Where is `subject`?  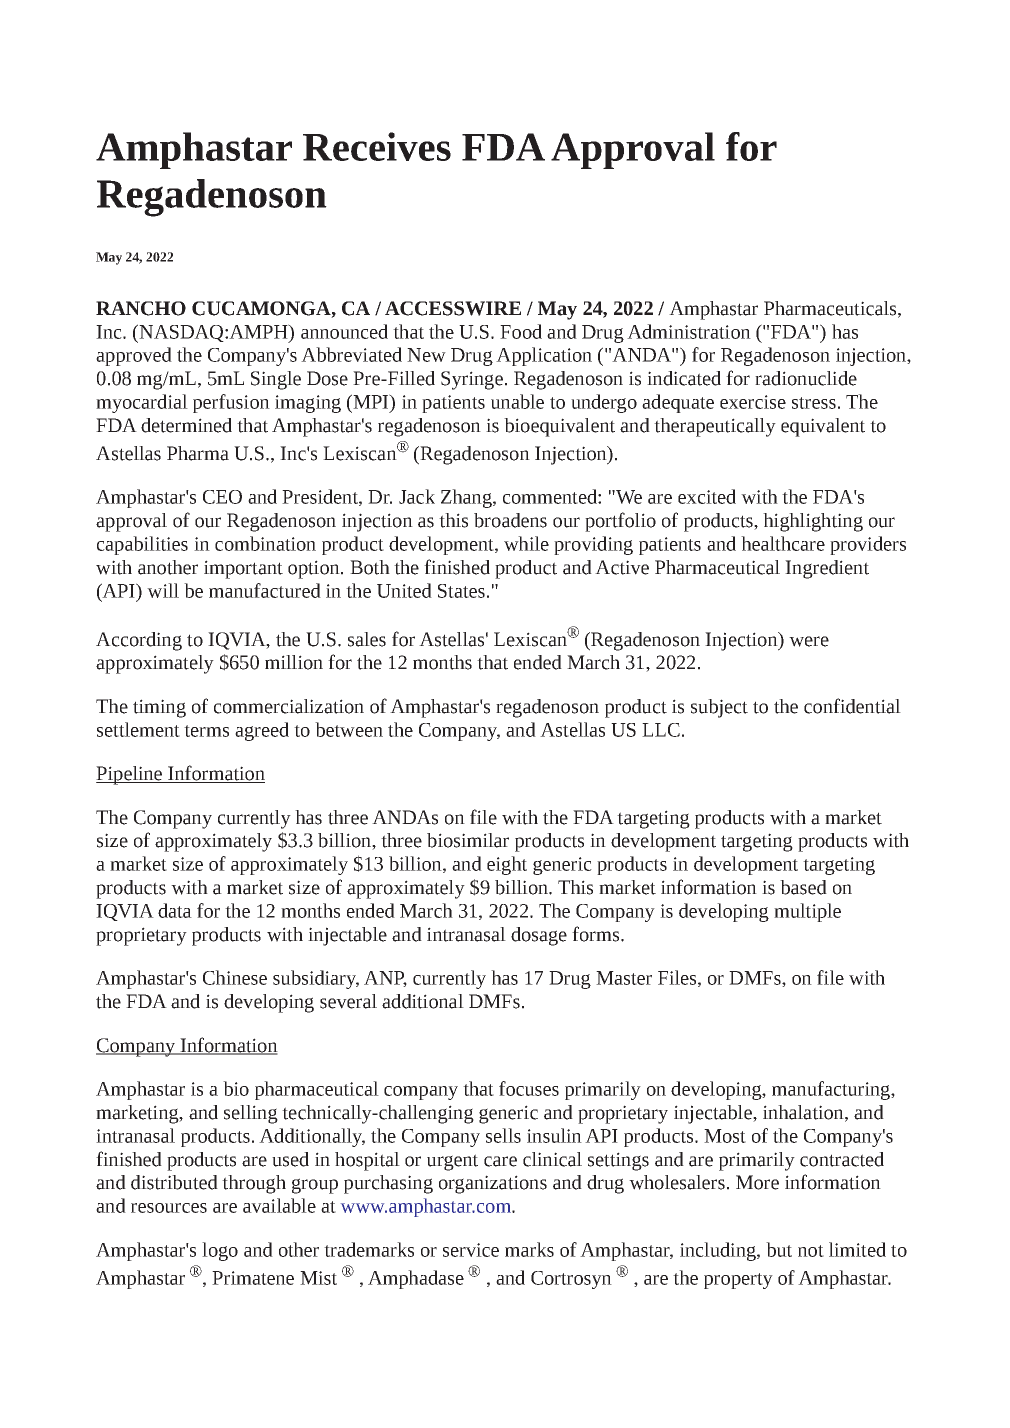
subject is located at coordinates (719, 708).
